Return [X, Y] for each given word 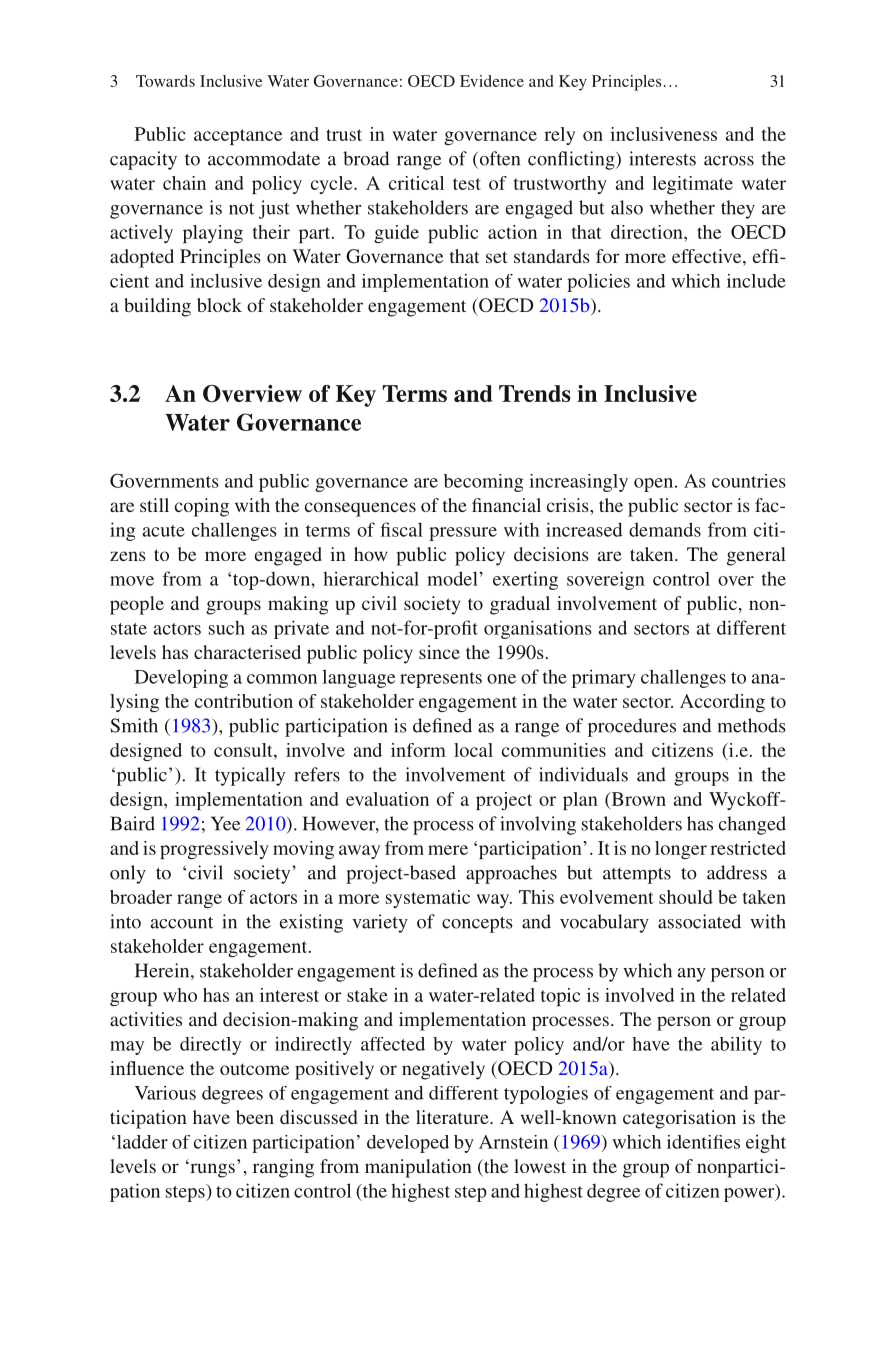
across [729, 161]
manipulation [418, 1168]
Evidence [492, 81]
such [227, 627]
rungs [211, 1170]
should [686, 897]
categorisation [679, 1119]
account [182, 923]
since [439, 652]
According [722, 703]
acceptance [238, 137]
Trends [535, 393]
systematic [428, 899]
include [756, 281]
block [219, 305]
